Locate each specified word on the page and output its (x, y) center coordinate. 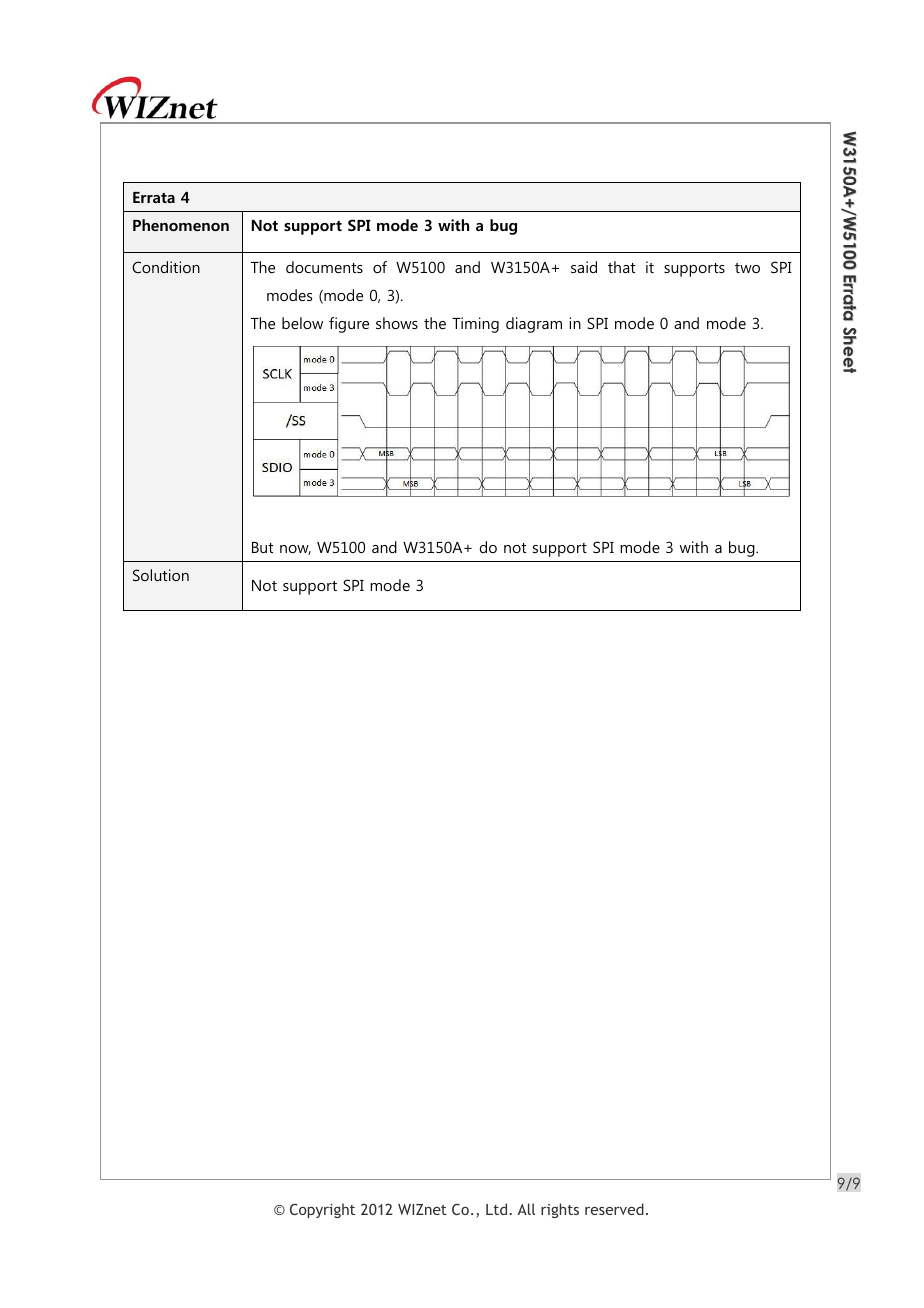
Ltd (498, 1209)
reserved (614, 1209)
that (621, 267)
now (295, 550)
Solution (161, 575)
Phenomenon (181, 225)
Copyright (322, 1210)
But (262, 547)
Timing (475, 325)
